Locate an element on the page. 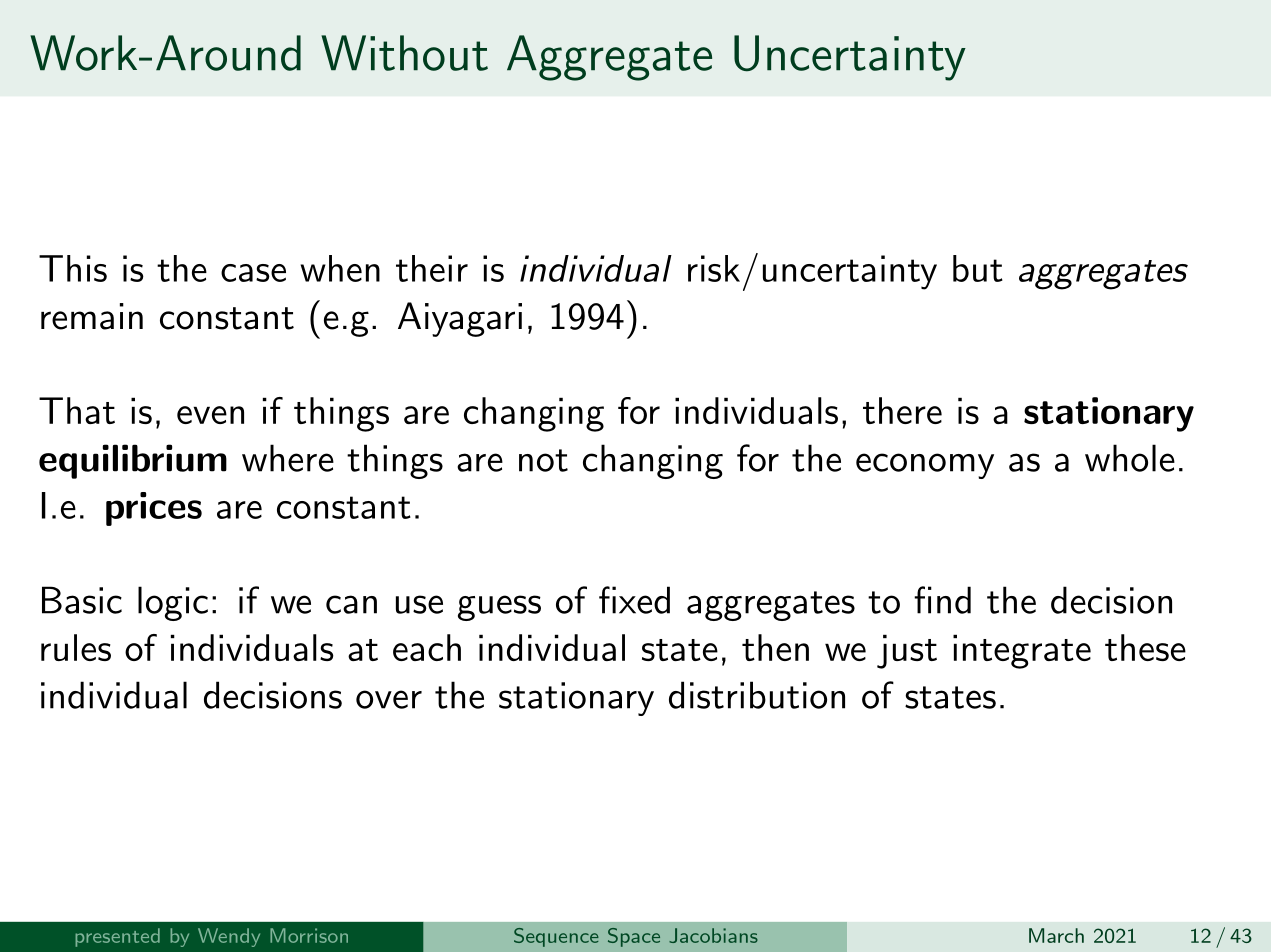  economy is located at coordinates (925, 466).
